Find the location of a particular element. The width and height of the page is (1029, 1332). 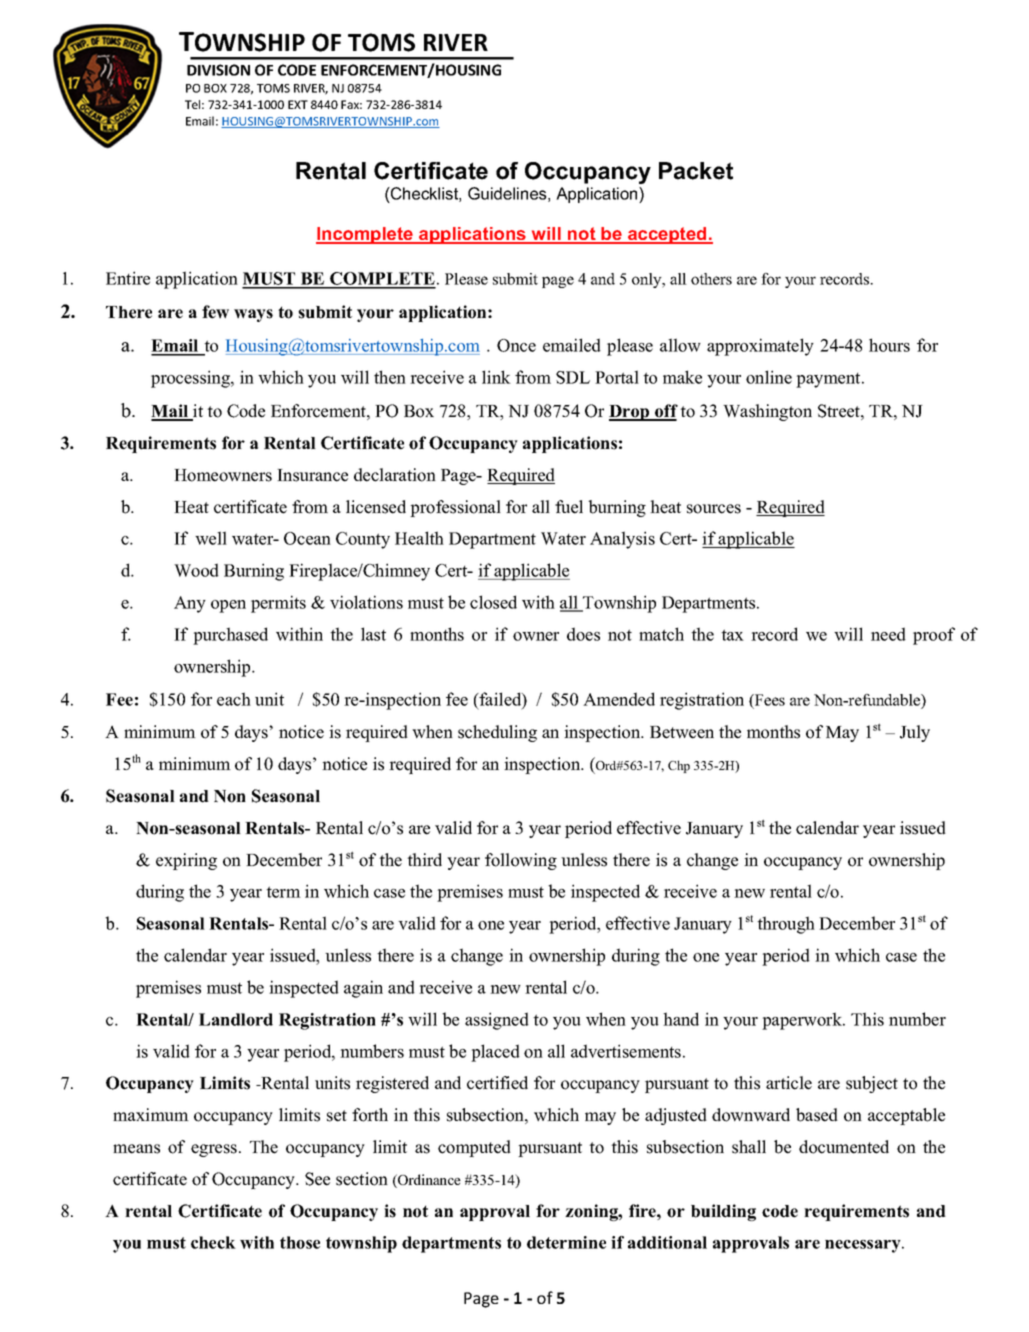

computed is located at coordinates (474, 1148).
